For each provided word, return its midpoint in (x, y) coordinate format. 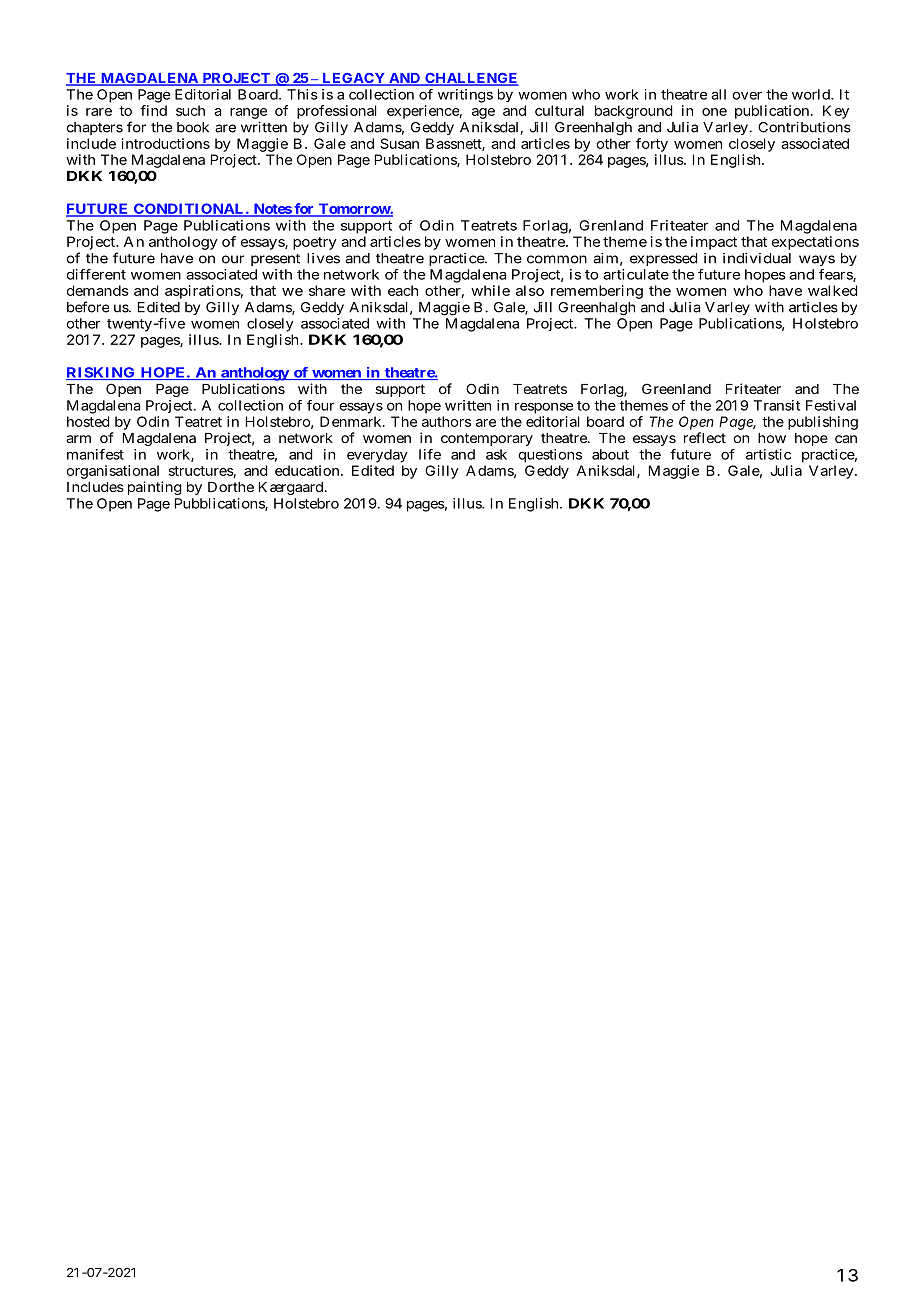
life (430, 454)
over (747, 96)
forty (652, 145)
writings (465, 96)
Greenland (676, 388)
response (544, 408)
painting (155, 488)
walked (832, 290)
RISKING (101, 373)
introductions (166, 143)
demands (98, 290)
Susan (399, 143)
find (153, 110)
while (490, 290)
